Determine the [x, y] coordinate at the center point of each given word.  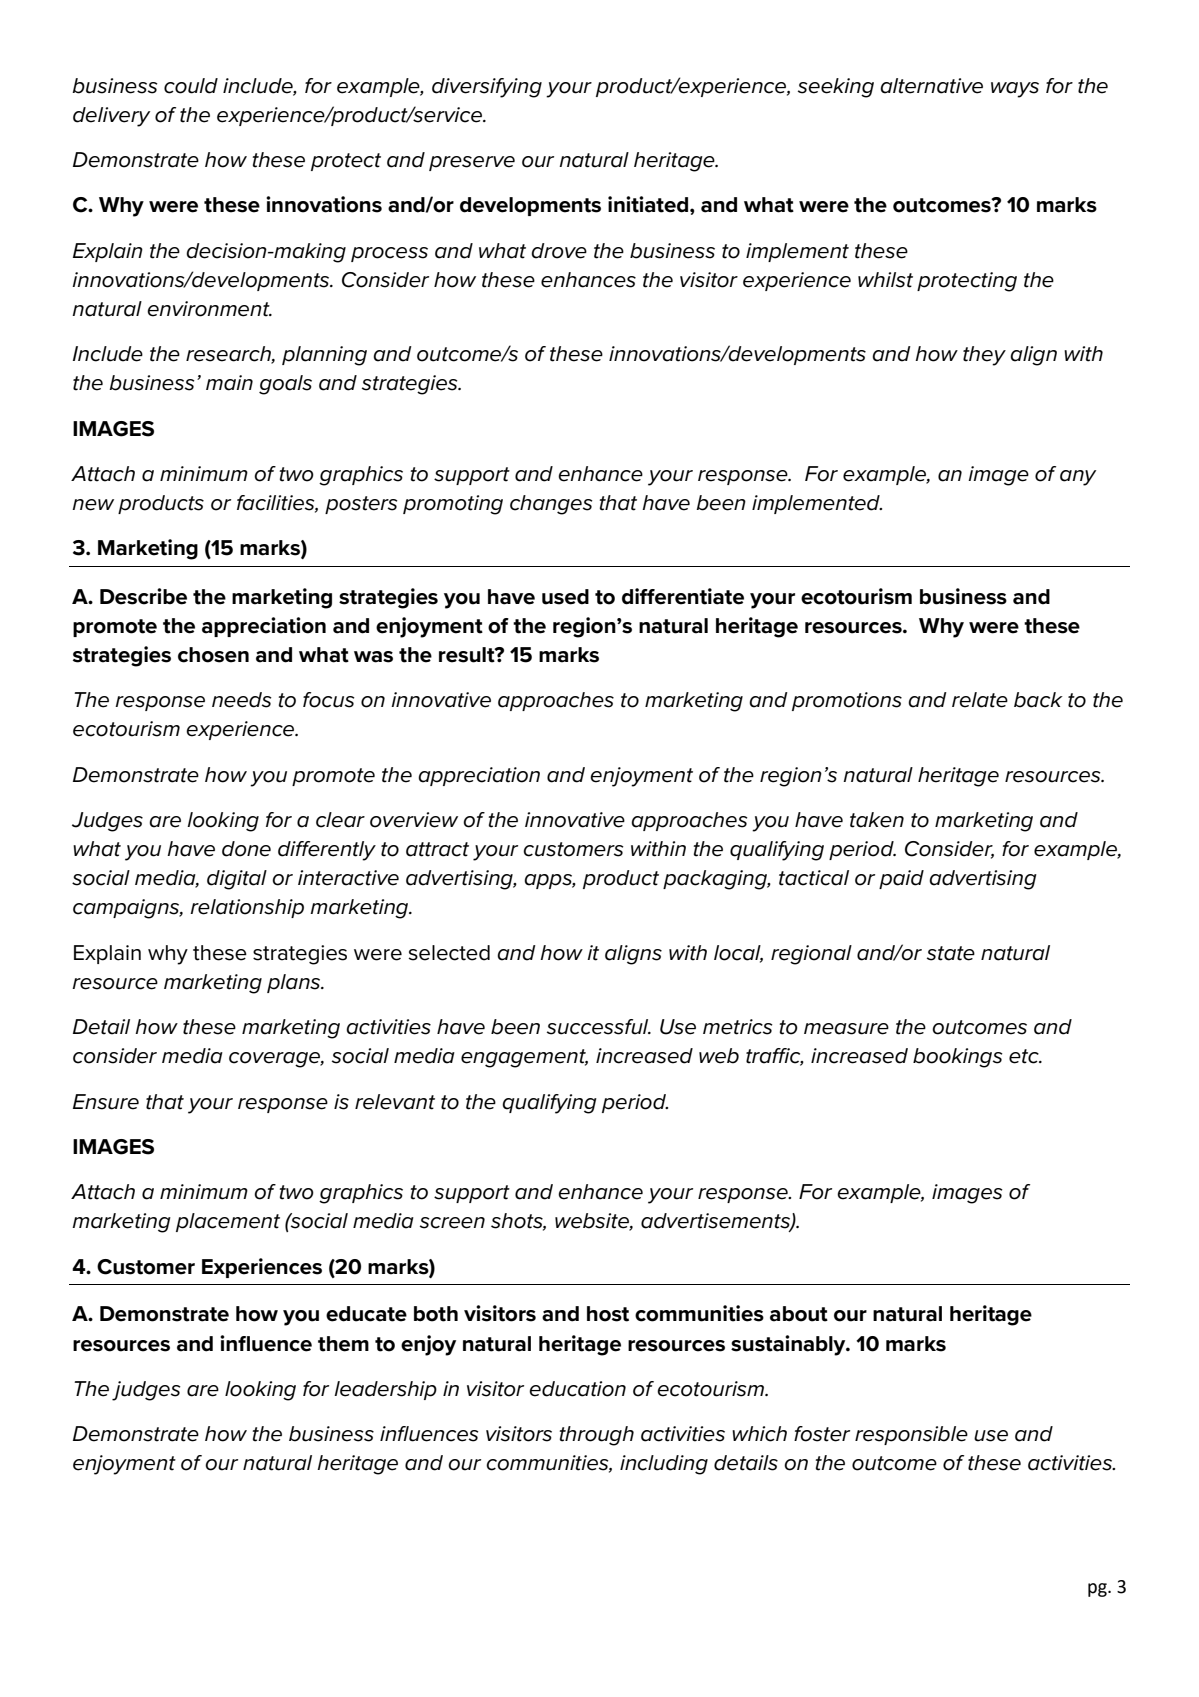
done [246, 849]
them [343, 1344]
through [597, 1436]
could [191, 86]
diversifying [487, 88]
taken [877, 820]
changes [551, 505]
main [229, 383]
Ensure [106, 1102]
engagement [524, 1058]
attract [437, 849]
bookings [958, 1058]
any [1078, 478]
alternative [931, 86]
